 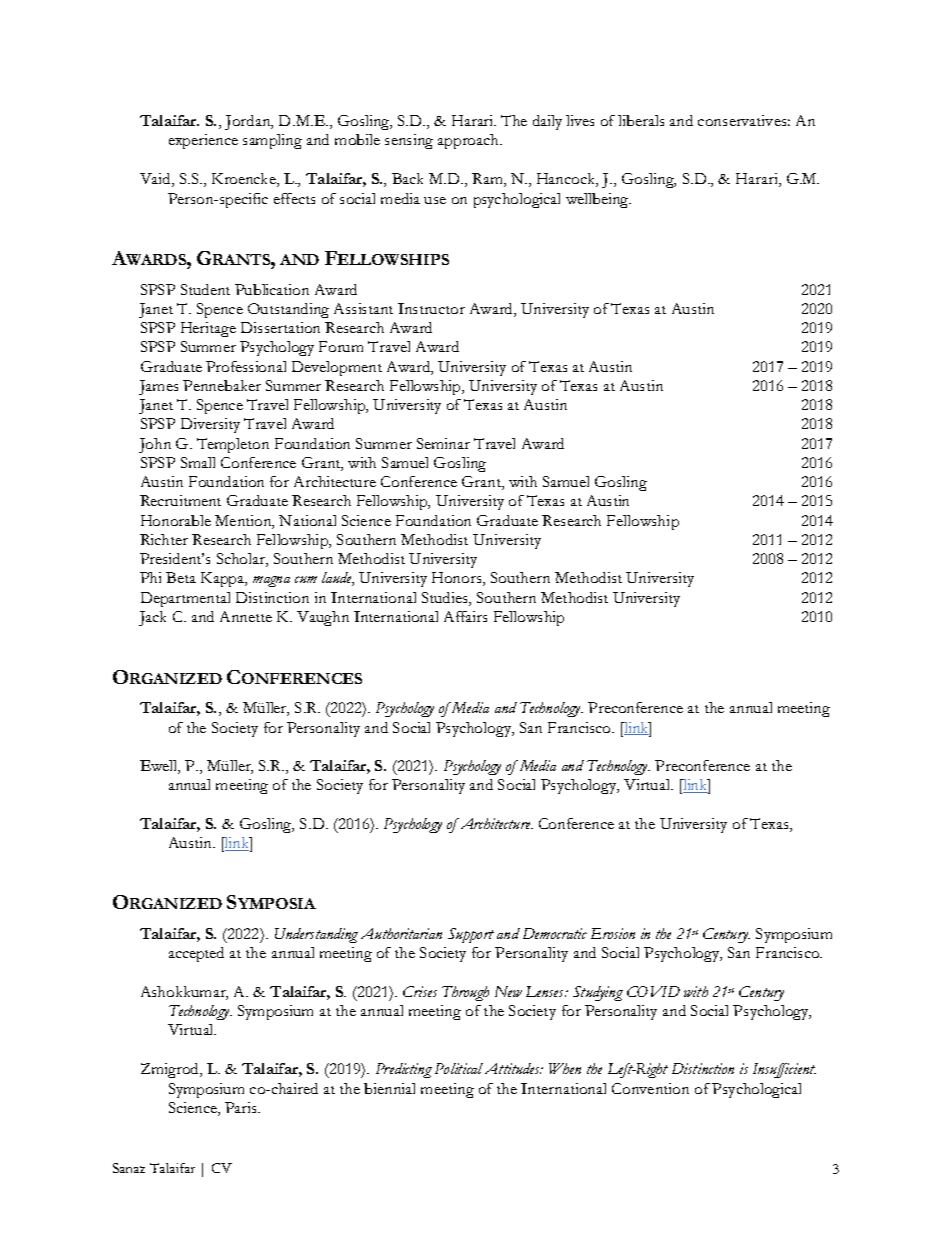 I want to click on approach, so click(x=469, y=141).
